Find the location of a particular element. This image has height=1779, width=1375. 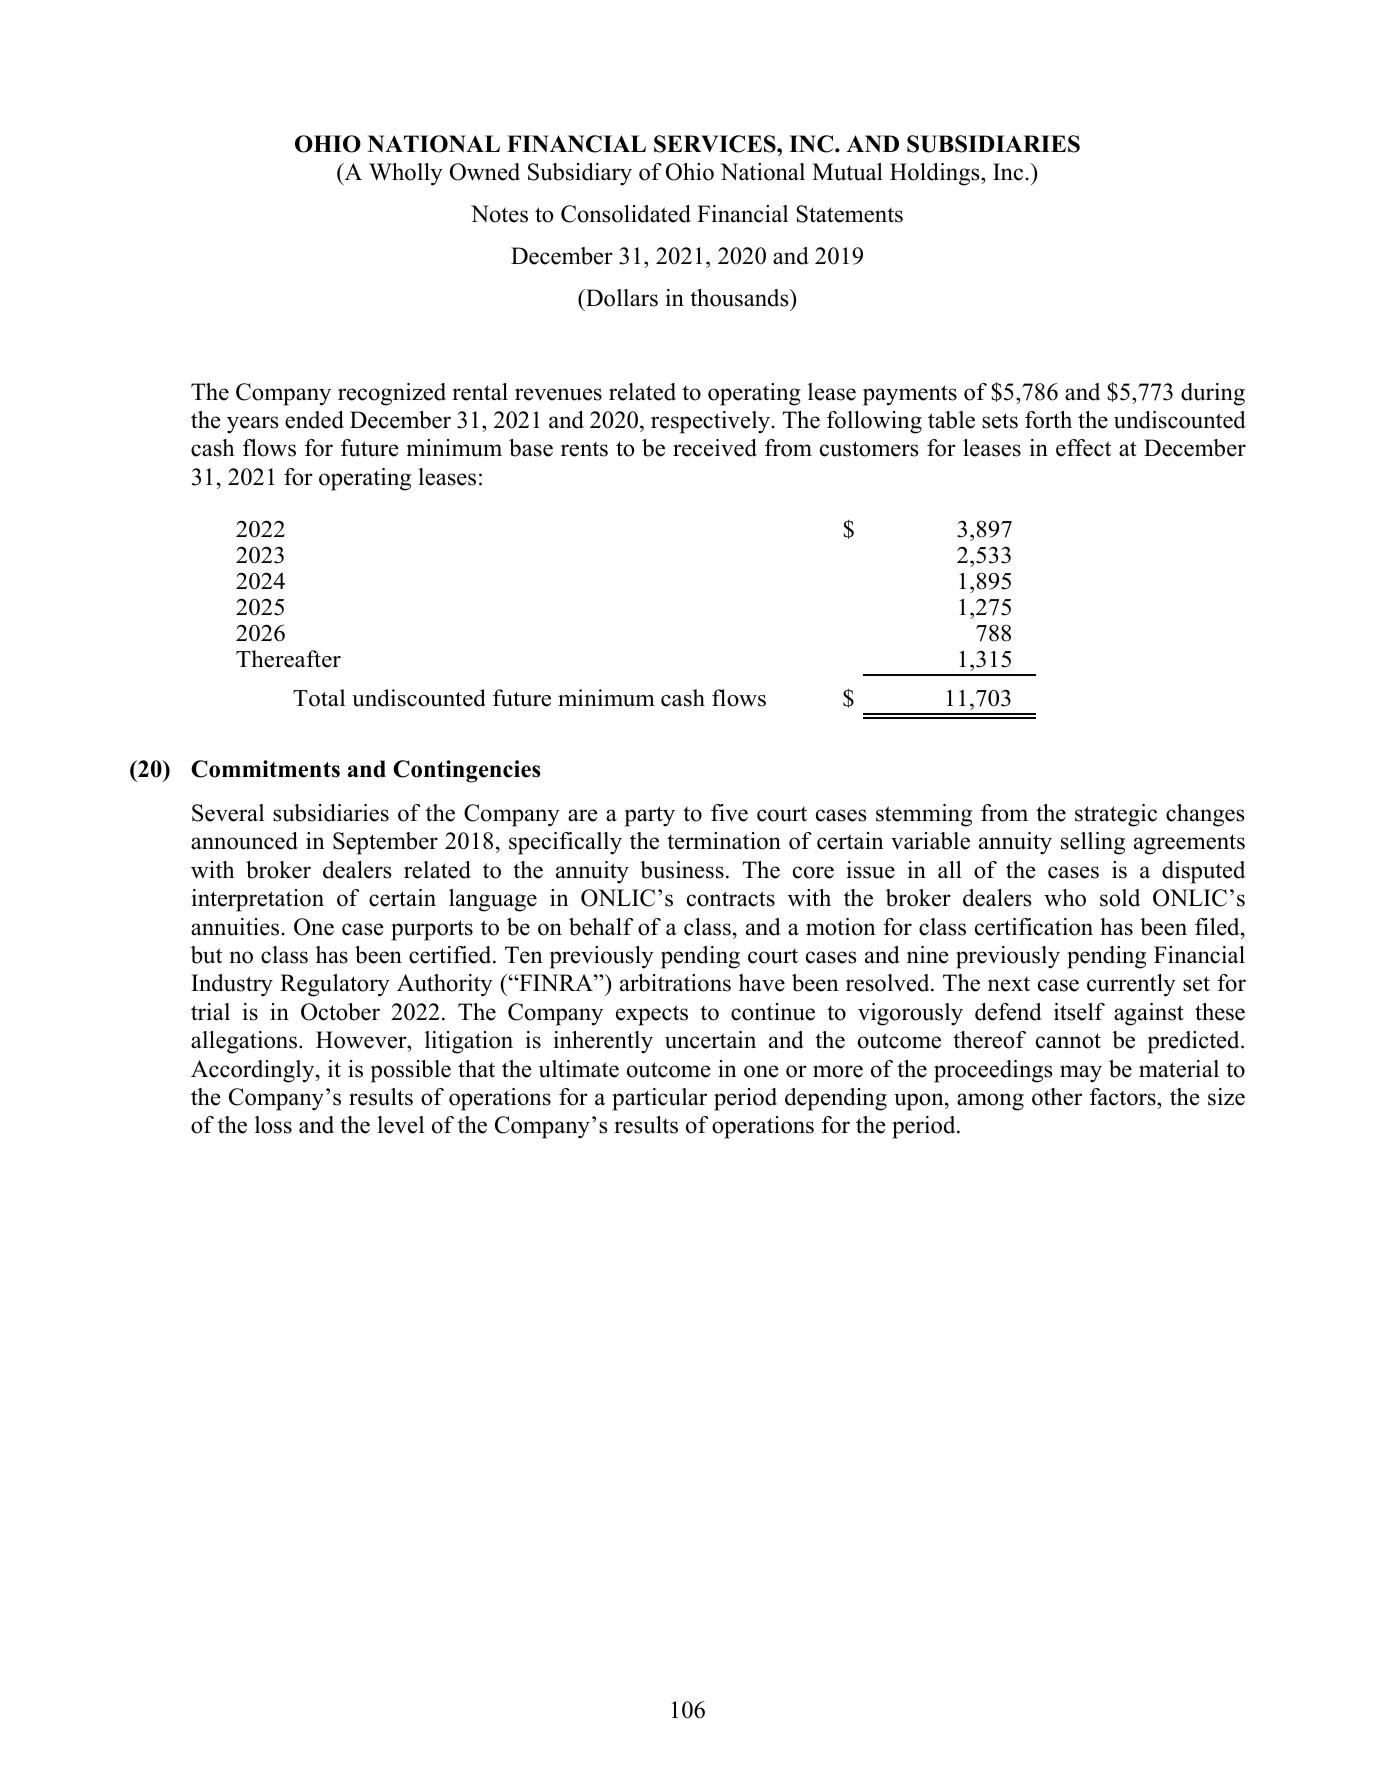

loss is located at coordinates (273, 1125).
